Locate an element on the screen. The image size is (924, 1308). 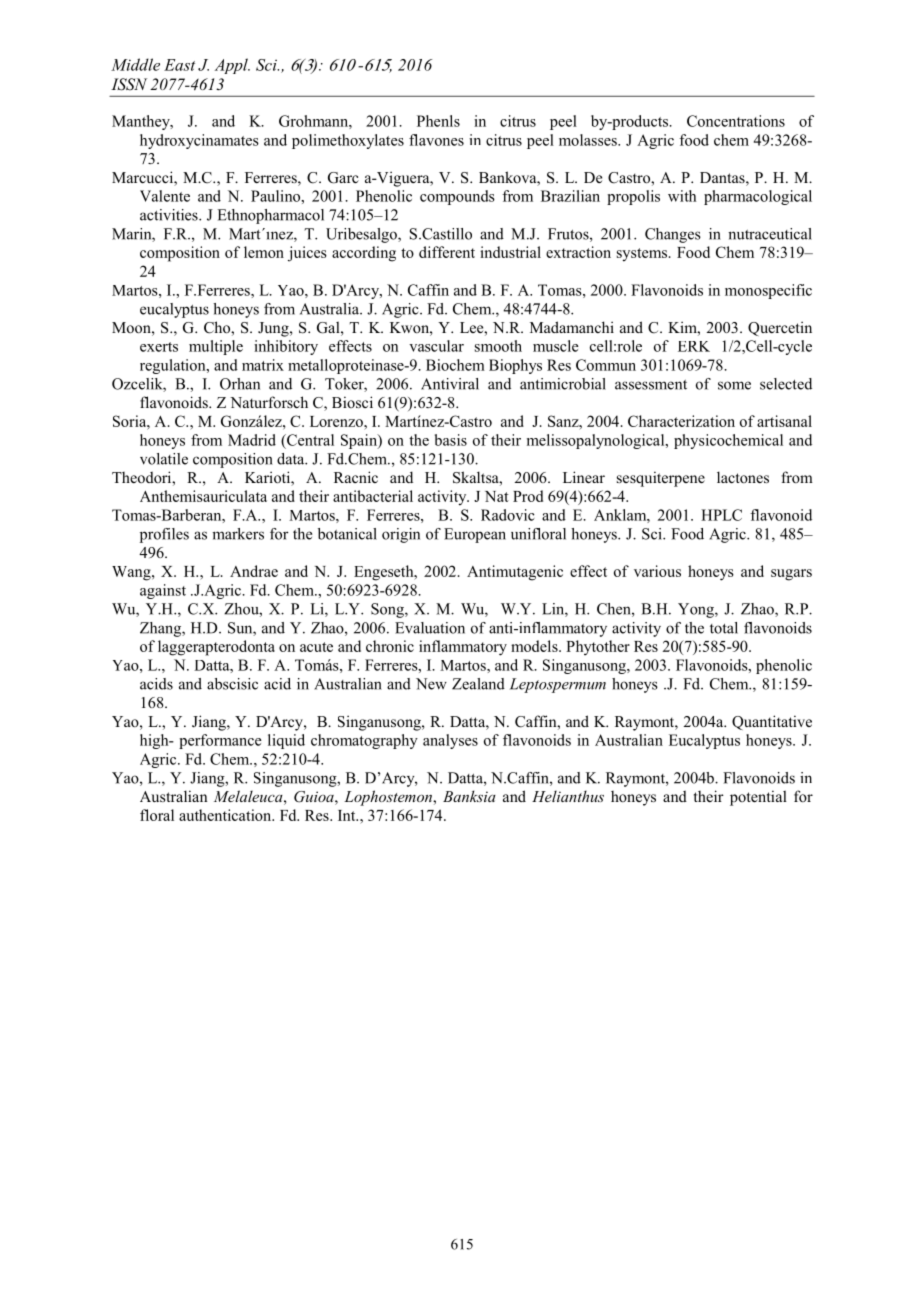
Appl is located at coordinates (232, 66).
